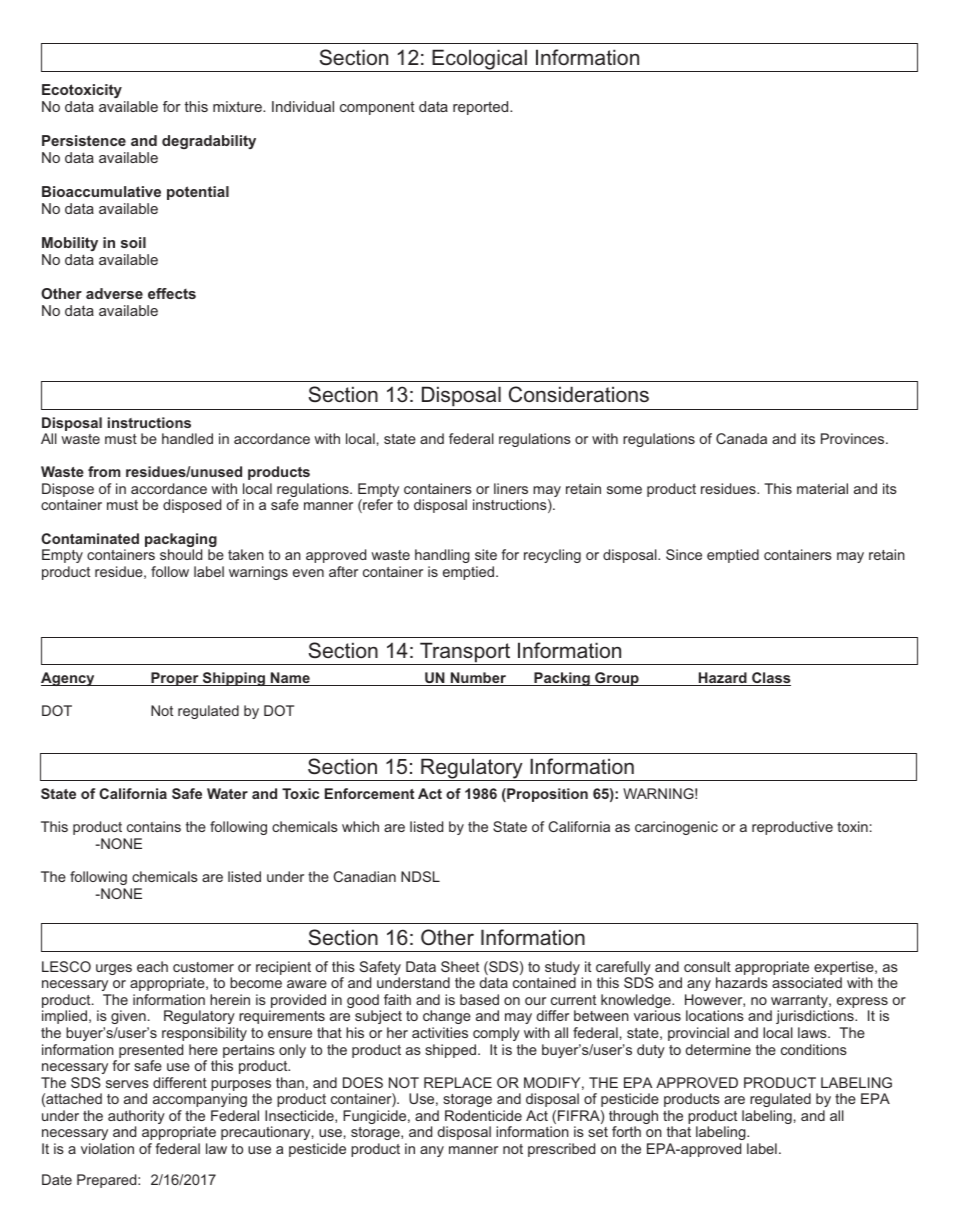 The width and height of the screenshot is (958, 1232). Describe the element at coordinates (852, 826) in the screenshot. I see `toxin` at that location.
